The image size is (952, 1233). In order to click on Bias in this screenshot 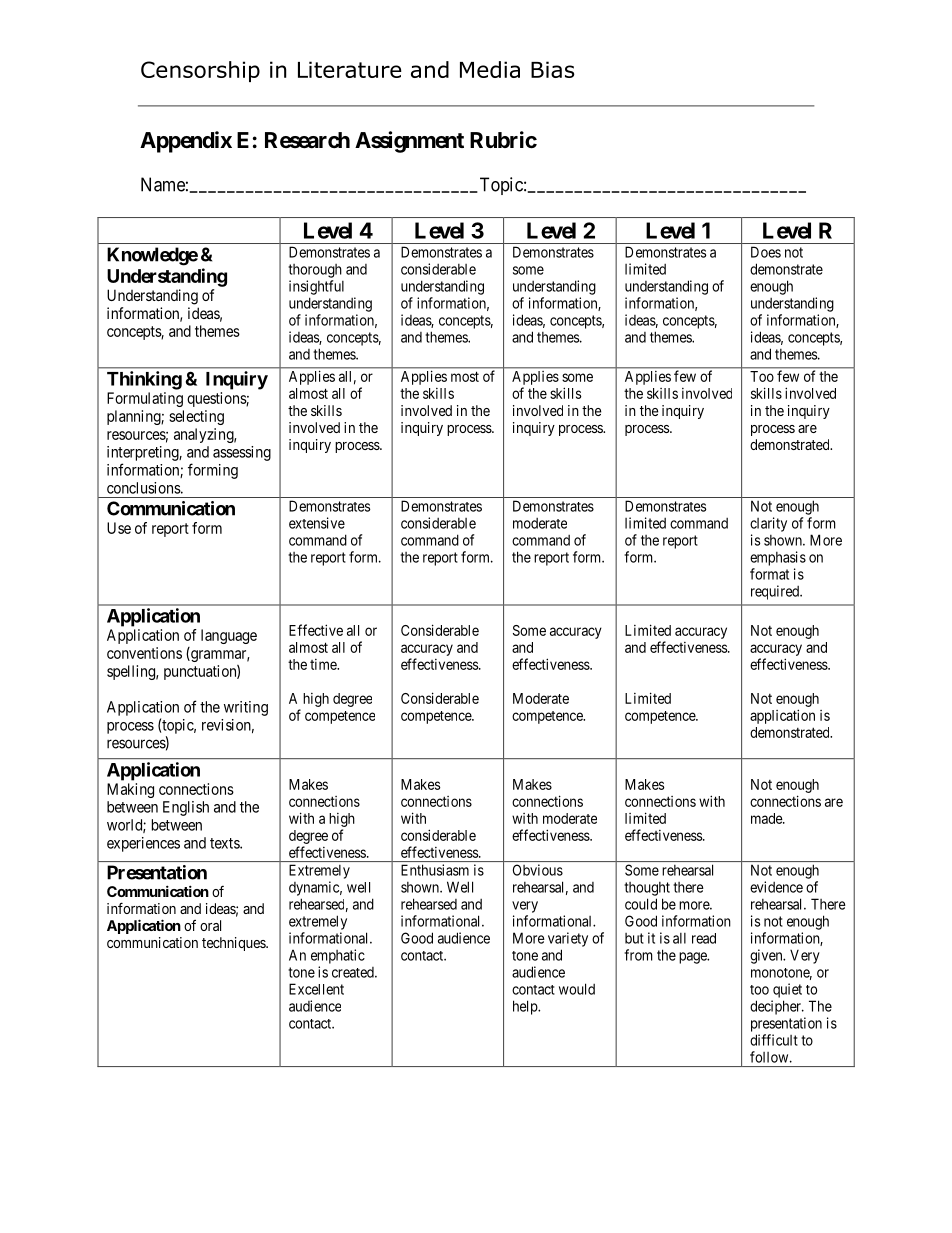, I will do `click(553, 69)`.
